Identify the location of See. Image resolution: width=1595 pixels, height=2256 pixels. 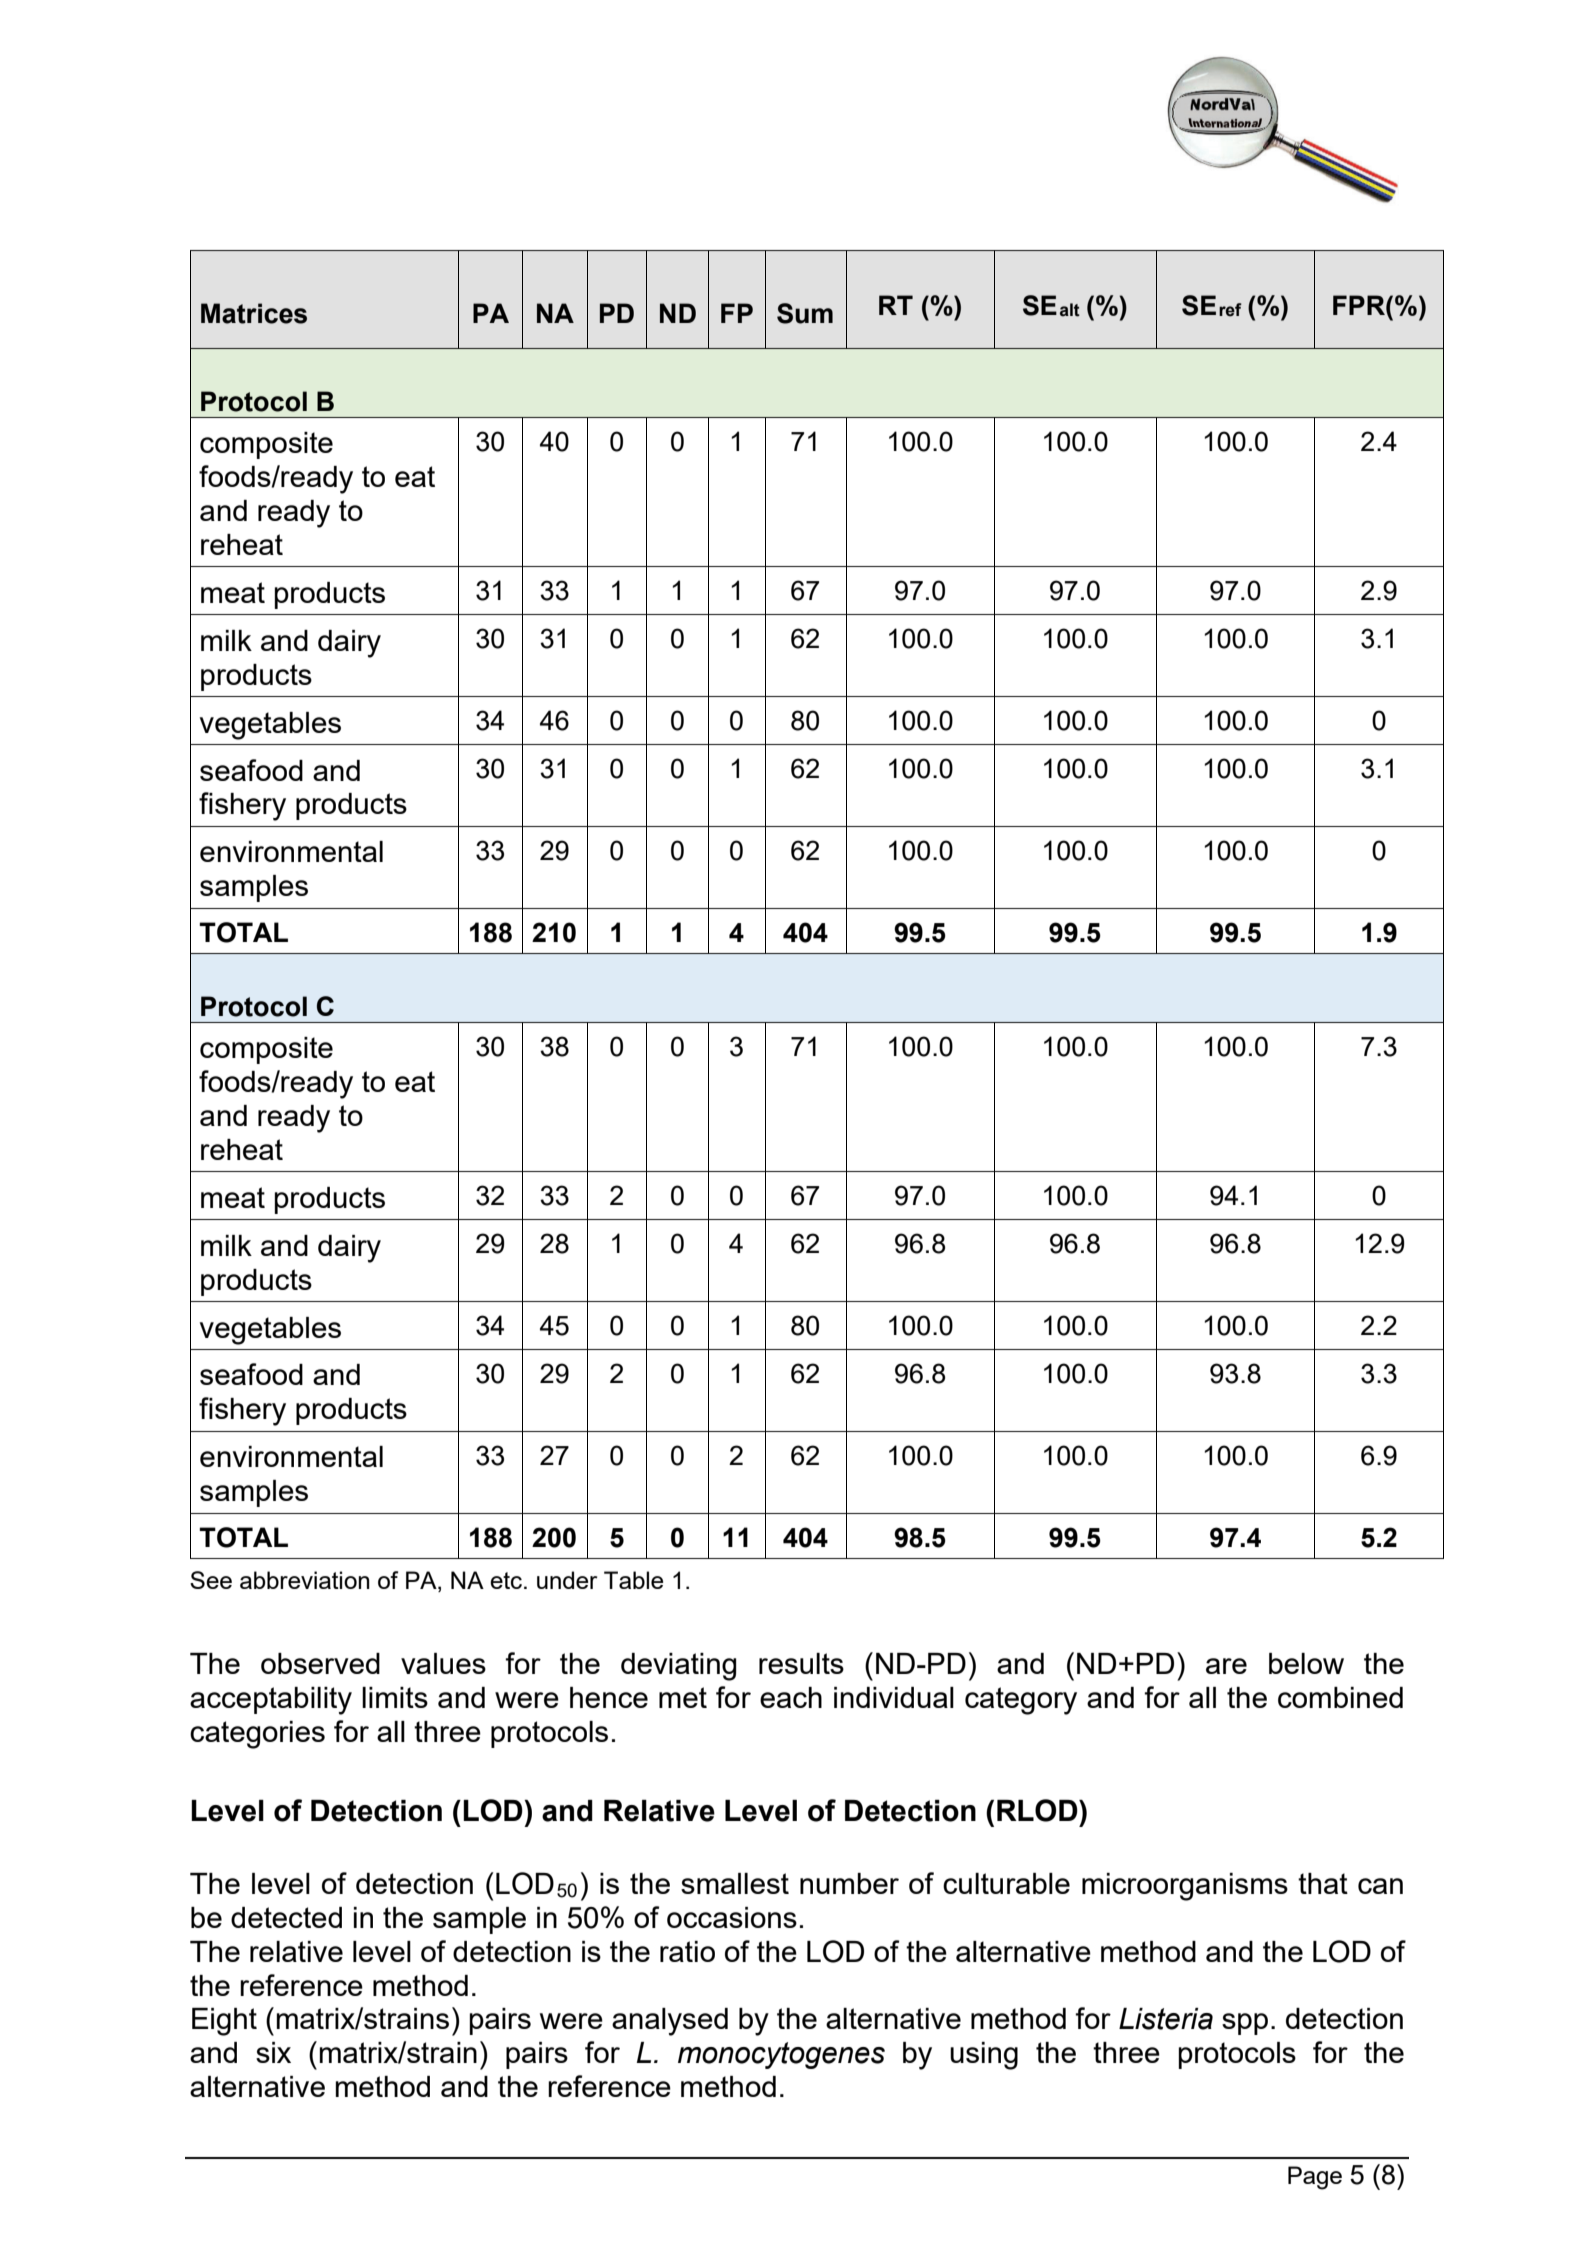
(211, 1580).
